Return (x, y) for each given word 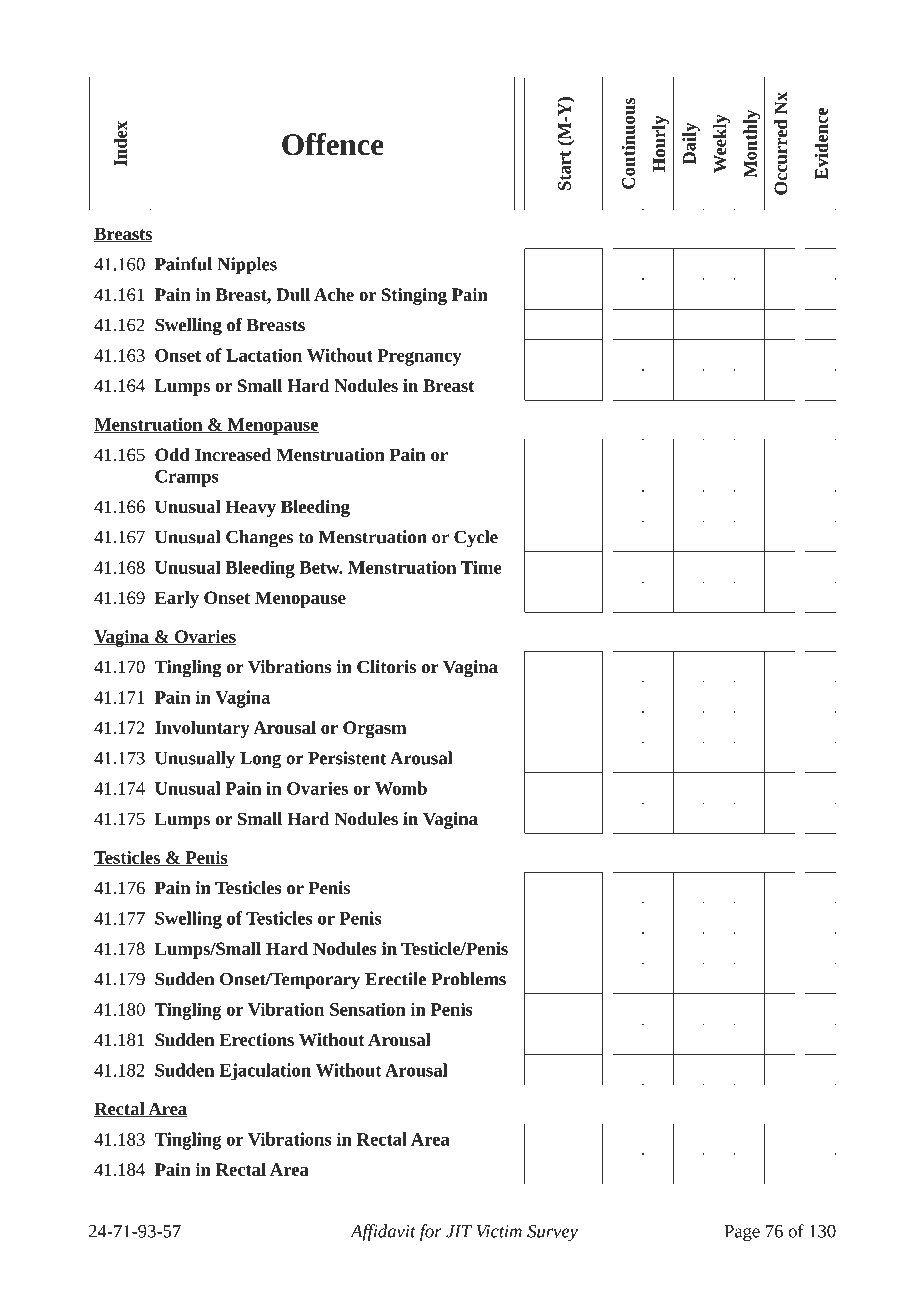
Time (481, 567)
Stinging (414, 296)
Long (260, 760)
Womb (401, 788)
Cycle (476, 539)
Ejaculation (265, 1072)
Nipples (247, 266)
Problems (468, 979)
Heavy (251, 508)
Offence (333, 144)
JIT (459, 1231)
